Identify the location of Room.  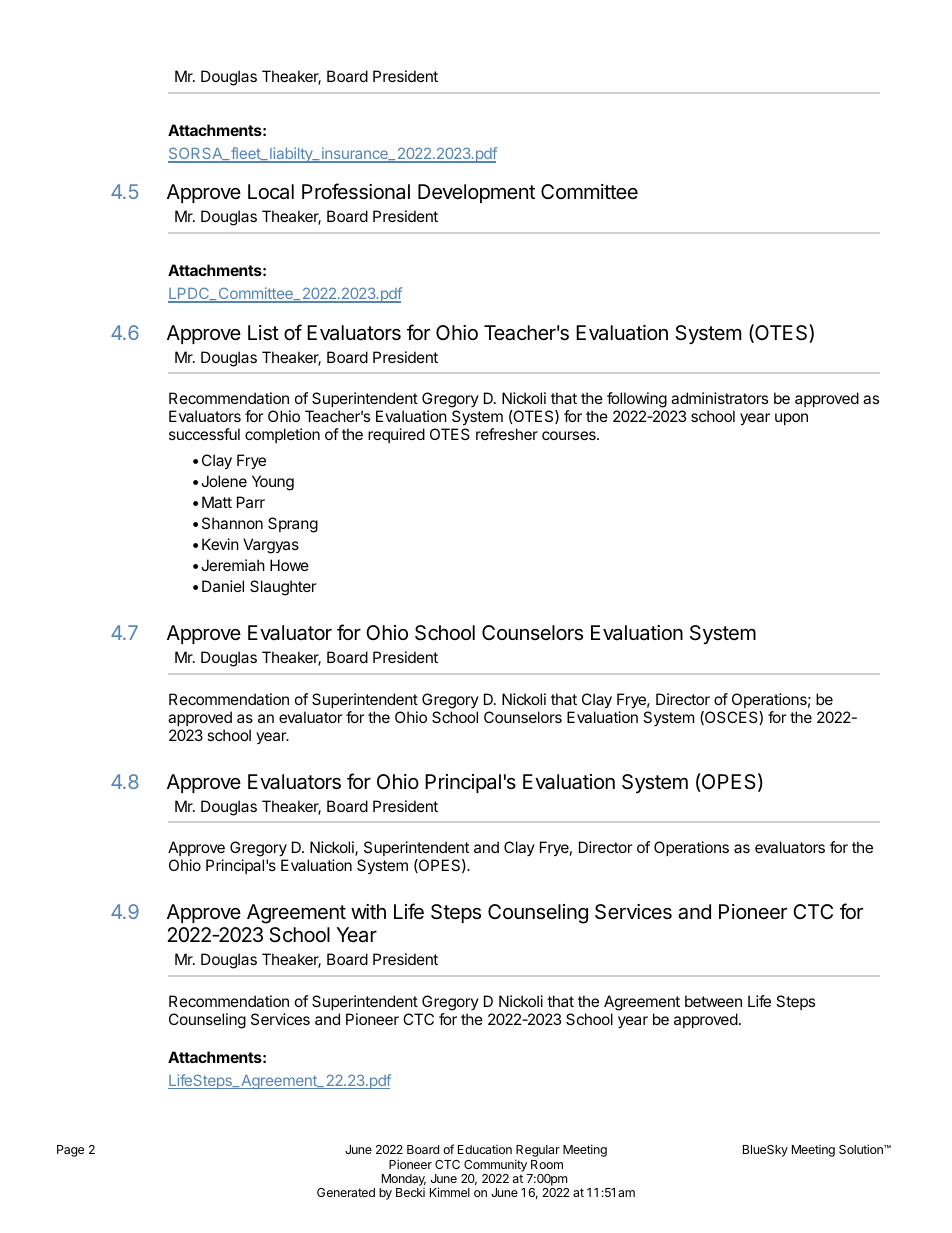
(547, 1164).
